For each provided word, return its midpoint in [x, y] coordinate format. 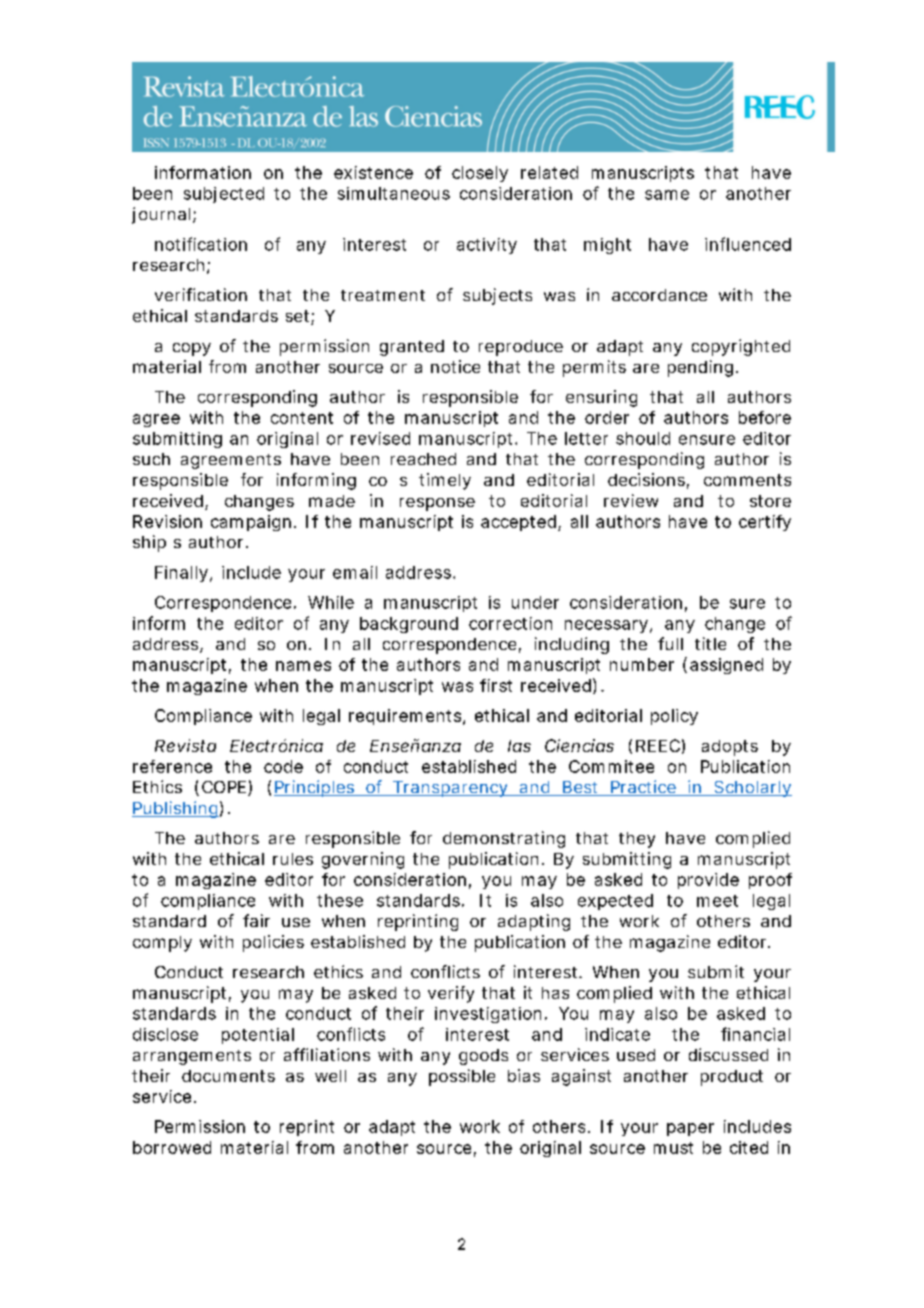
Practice [642, 788]
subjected [224, 195]
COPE [224, 787]
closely [480, 174]
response [437, 504]
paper [690, 1129]
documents [228, 1076]
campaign [251, 523]
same [667, 195]
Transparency [449, 789]
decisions [646, 479]
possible [462, 1077]
